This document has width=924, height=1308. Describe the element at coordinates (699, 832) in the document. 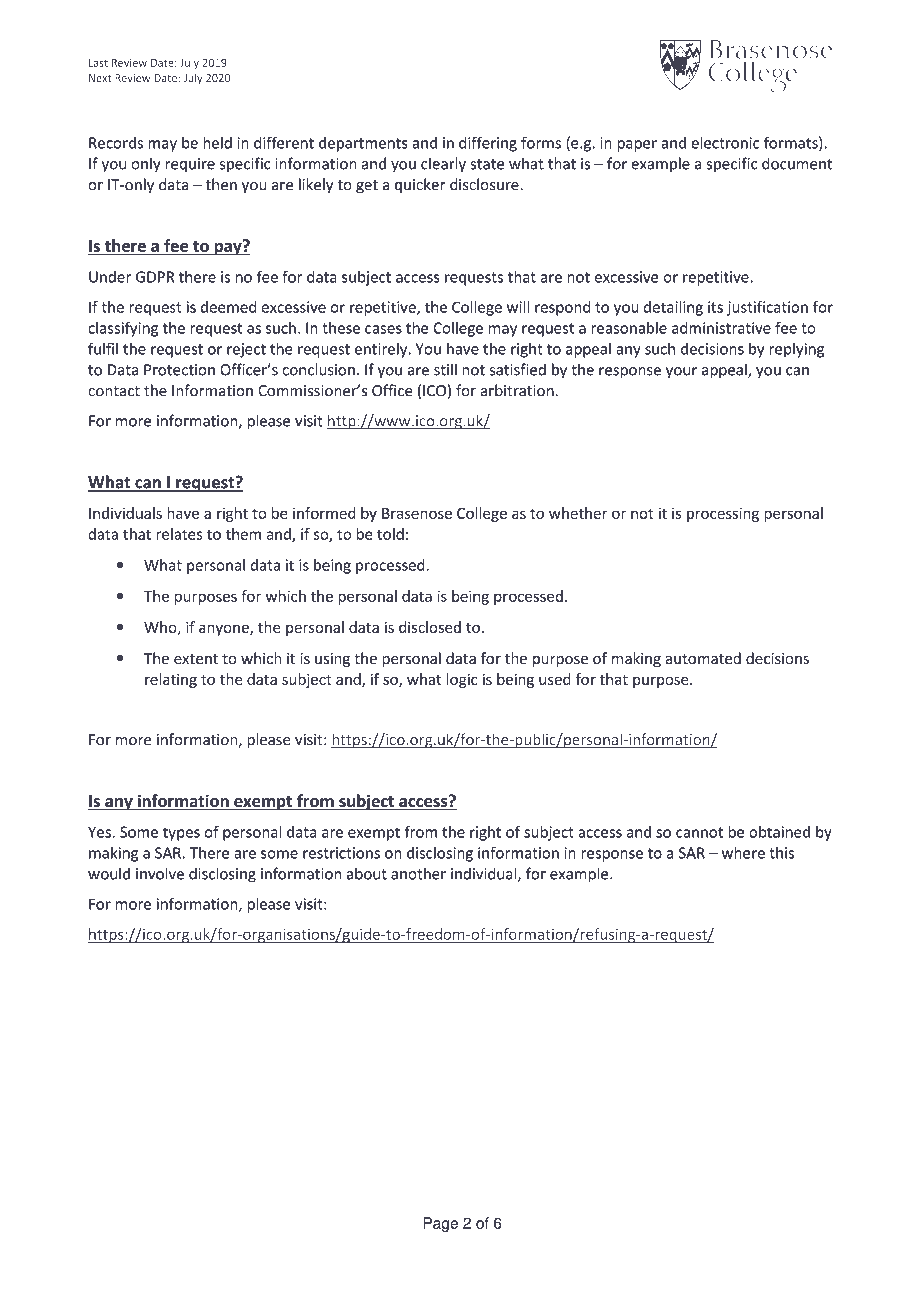

I see `cannot` at that location.
